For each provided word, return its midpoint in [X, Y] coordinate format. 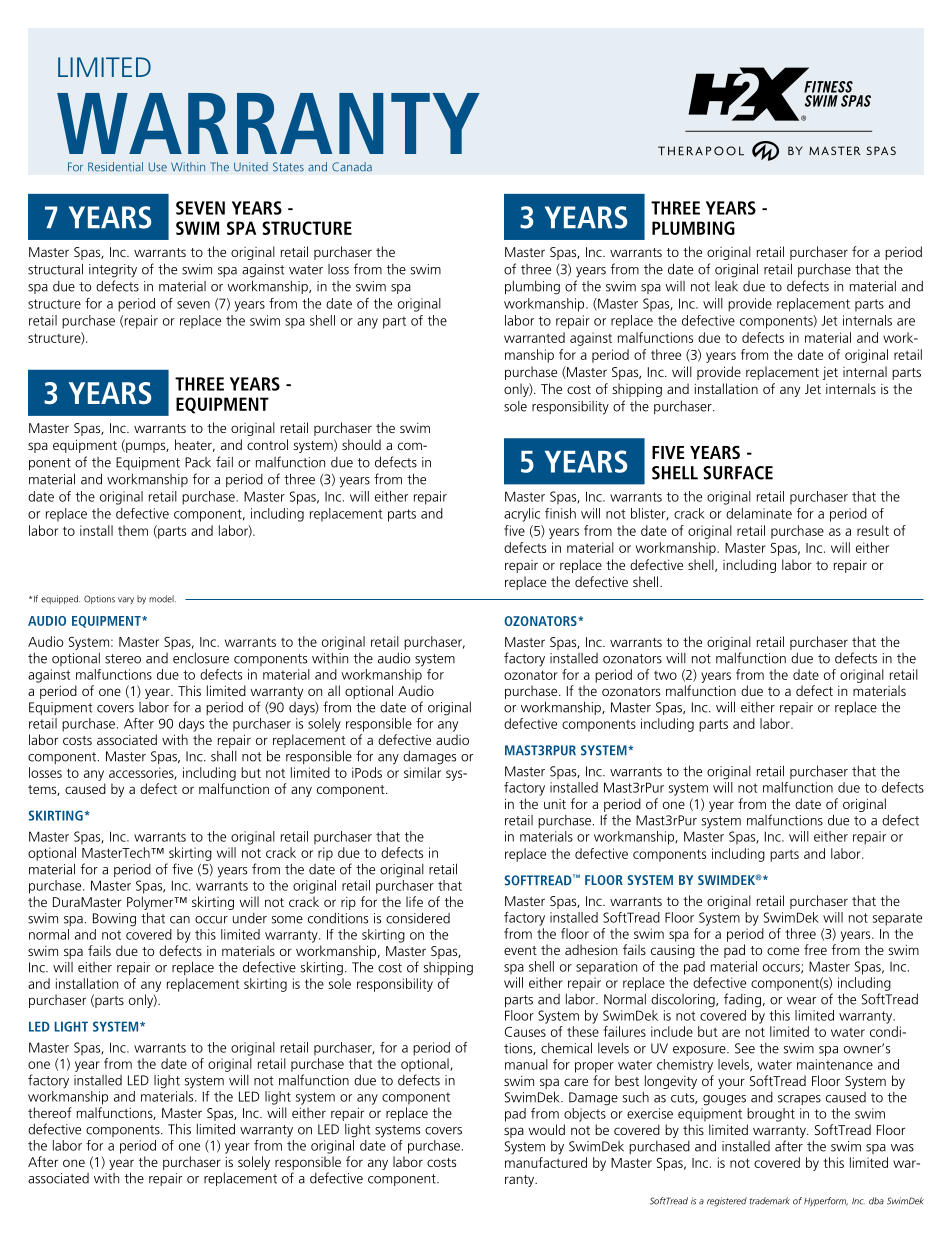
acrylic [522, 515]
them [133, 530]
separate [897, 919]
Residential [115, 167]
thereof [50, 1112]
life [414, 901]
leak [726, 286]
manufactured [546, 1162]
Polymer [151, 903]
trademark [770, 1201]
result [873, 530]
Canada [352, 167]
